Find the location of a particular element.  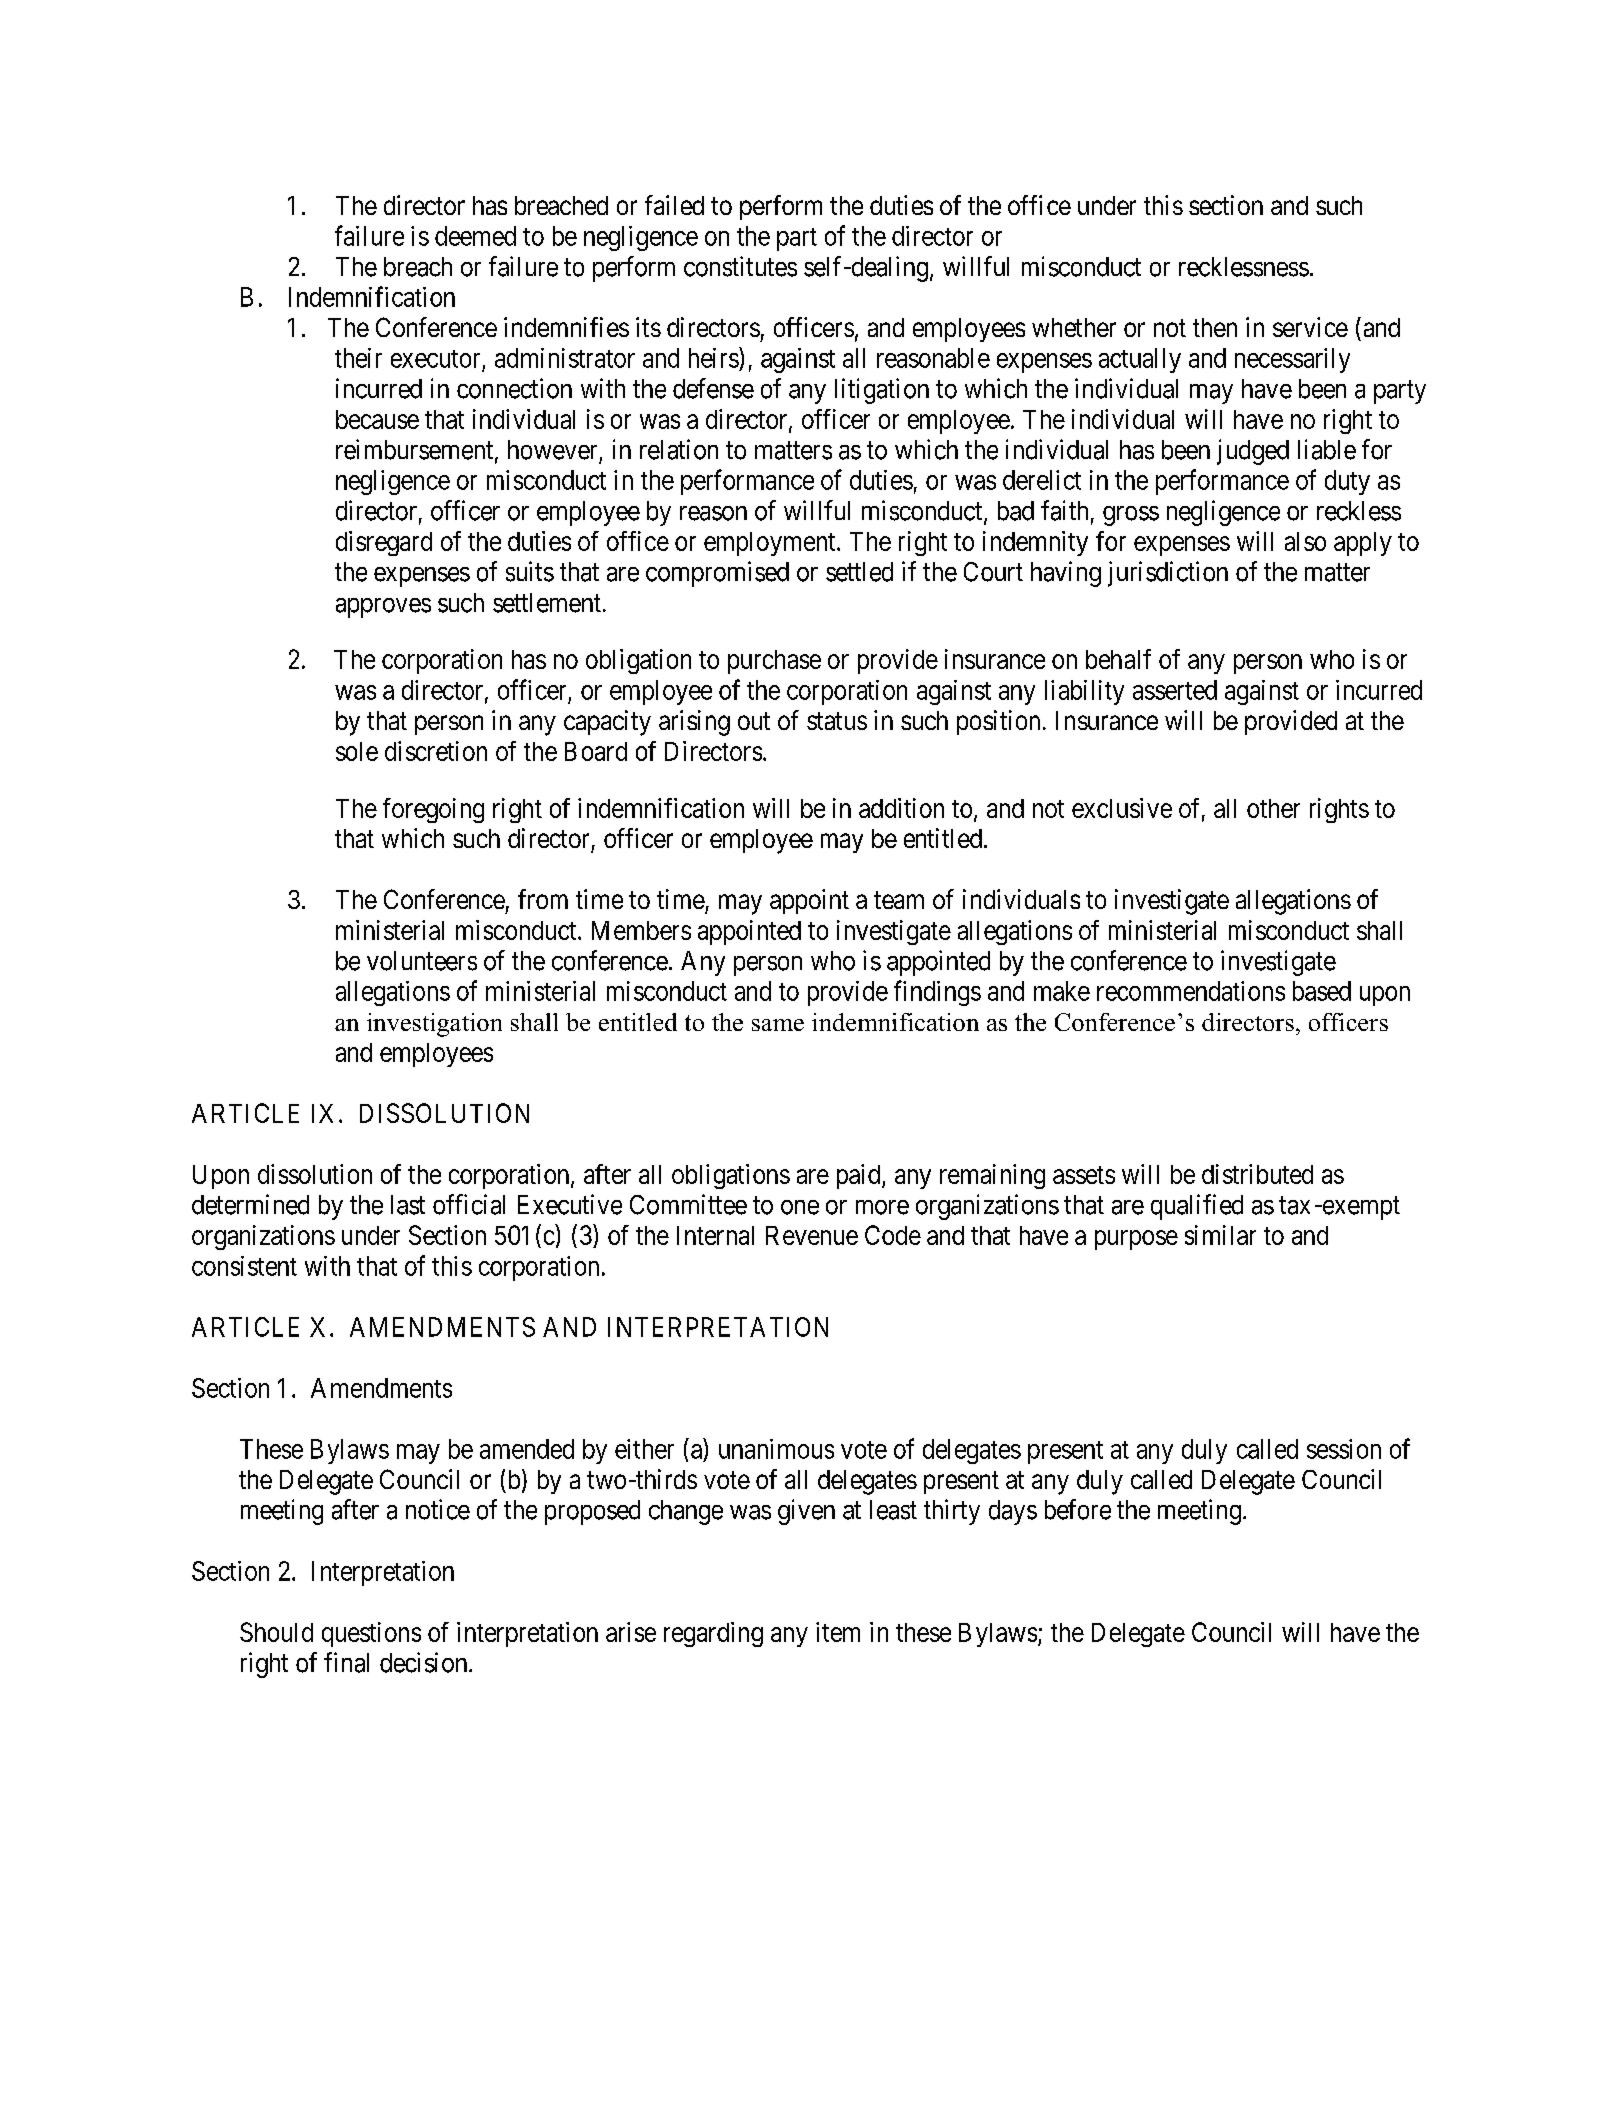

questions is located at coordinates (371, 1634).
